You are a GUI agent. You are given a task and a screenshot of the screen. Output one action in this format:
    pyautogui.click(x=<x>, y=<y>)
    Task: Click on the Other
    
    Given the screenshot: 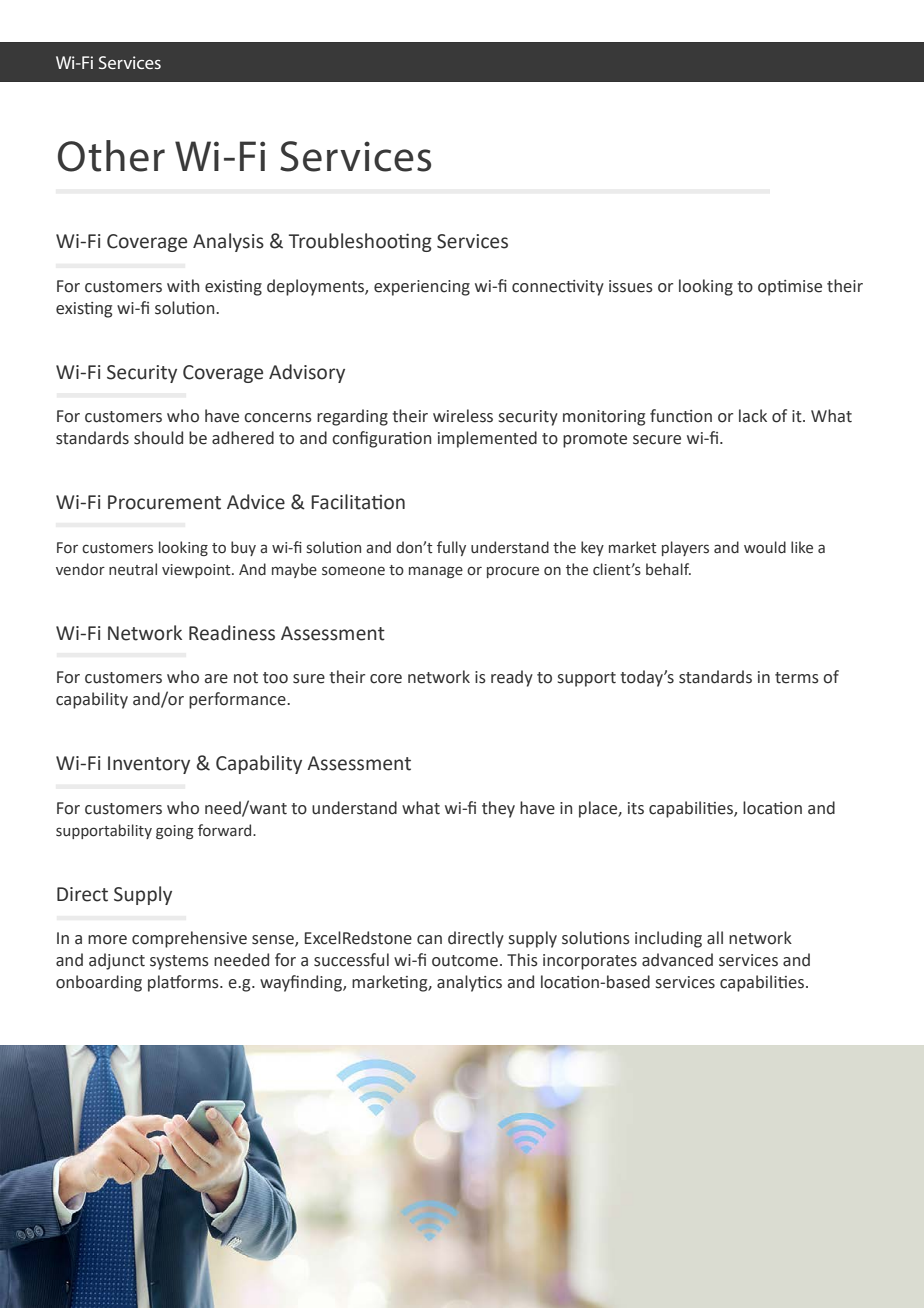 What is the action you would take?
    pyautogui.click(x=111, y=156)
